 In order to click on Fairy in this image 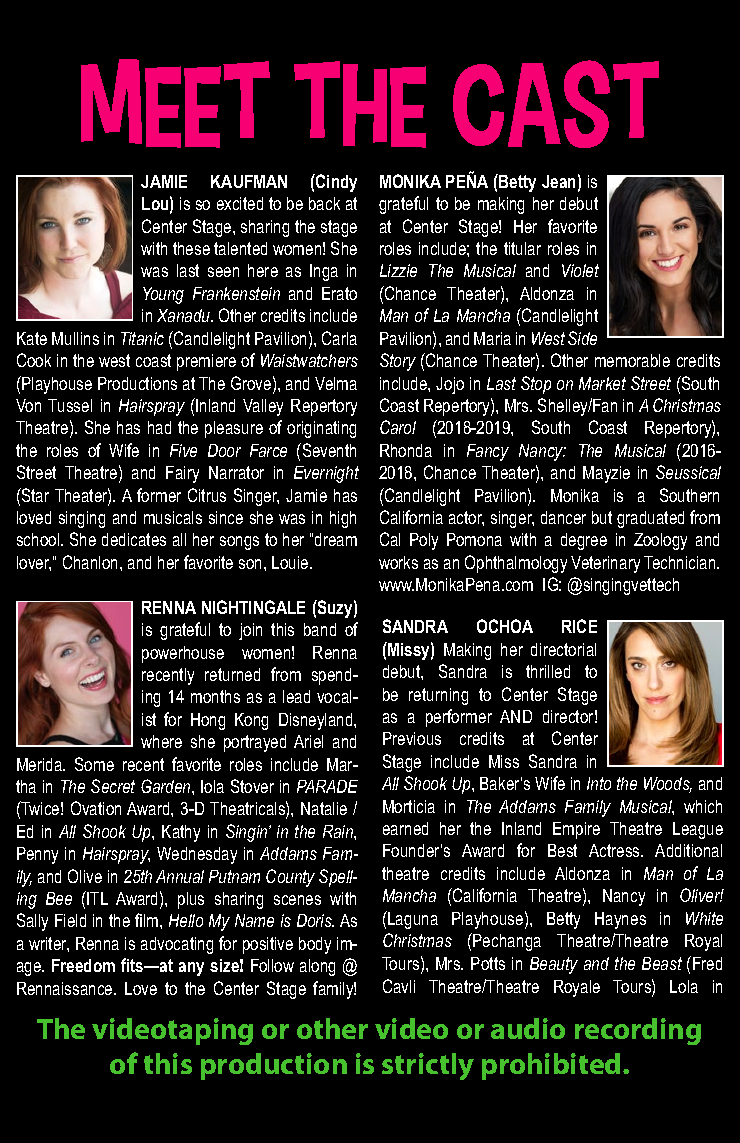, I will do `click(182, 474)`.
